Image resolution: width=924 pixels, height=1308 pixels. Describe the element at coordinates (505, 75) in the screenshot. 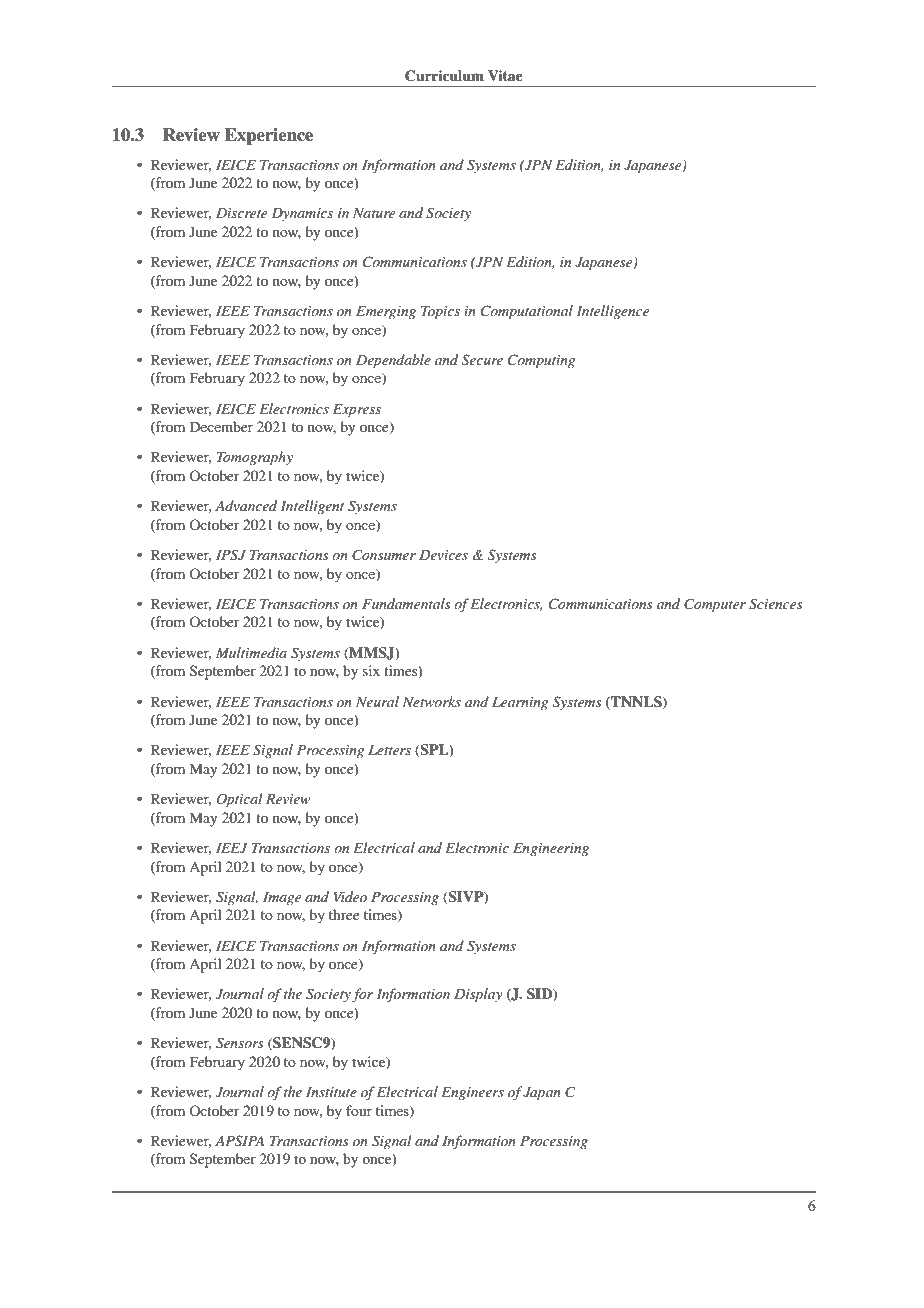

I see `Vitae` at that location.
